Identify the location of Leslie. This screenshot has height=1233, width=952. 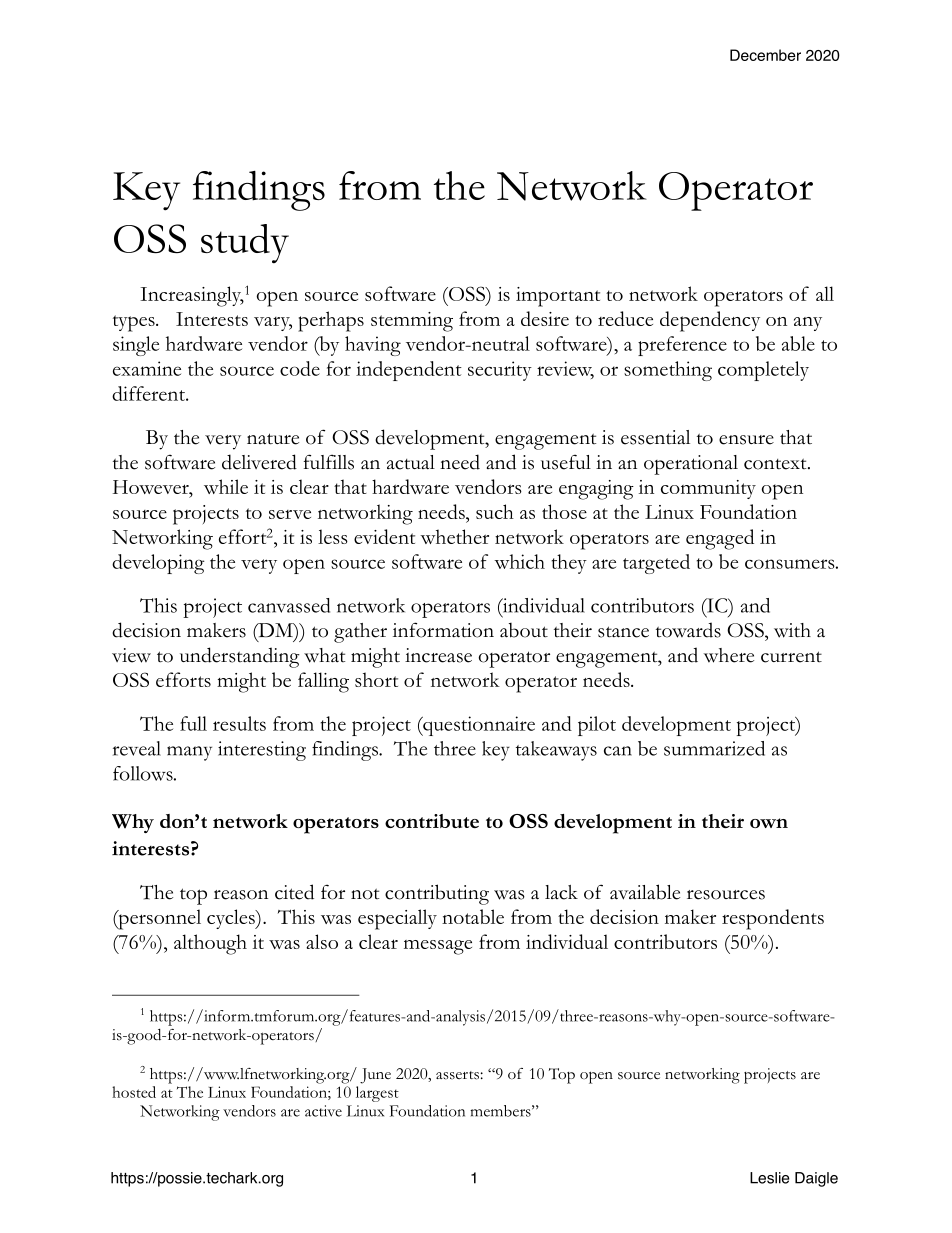
(769, 1178).
